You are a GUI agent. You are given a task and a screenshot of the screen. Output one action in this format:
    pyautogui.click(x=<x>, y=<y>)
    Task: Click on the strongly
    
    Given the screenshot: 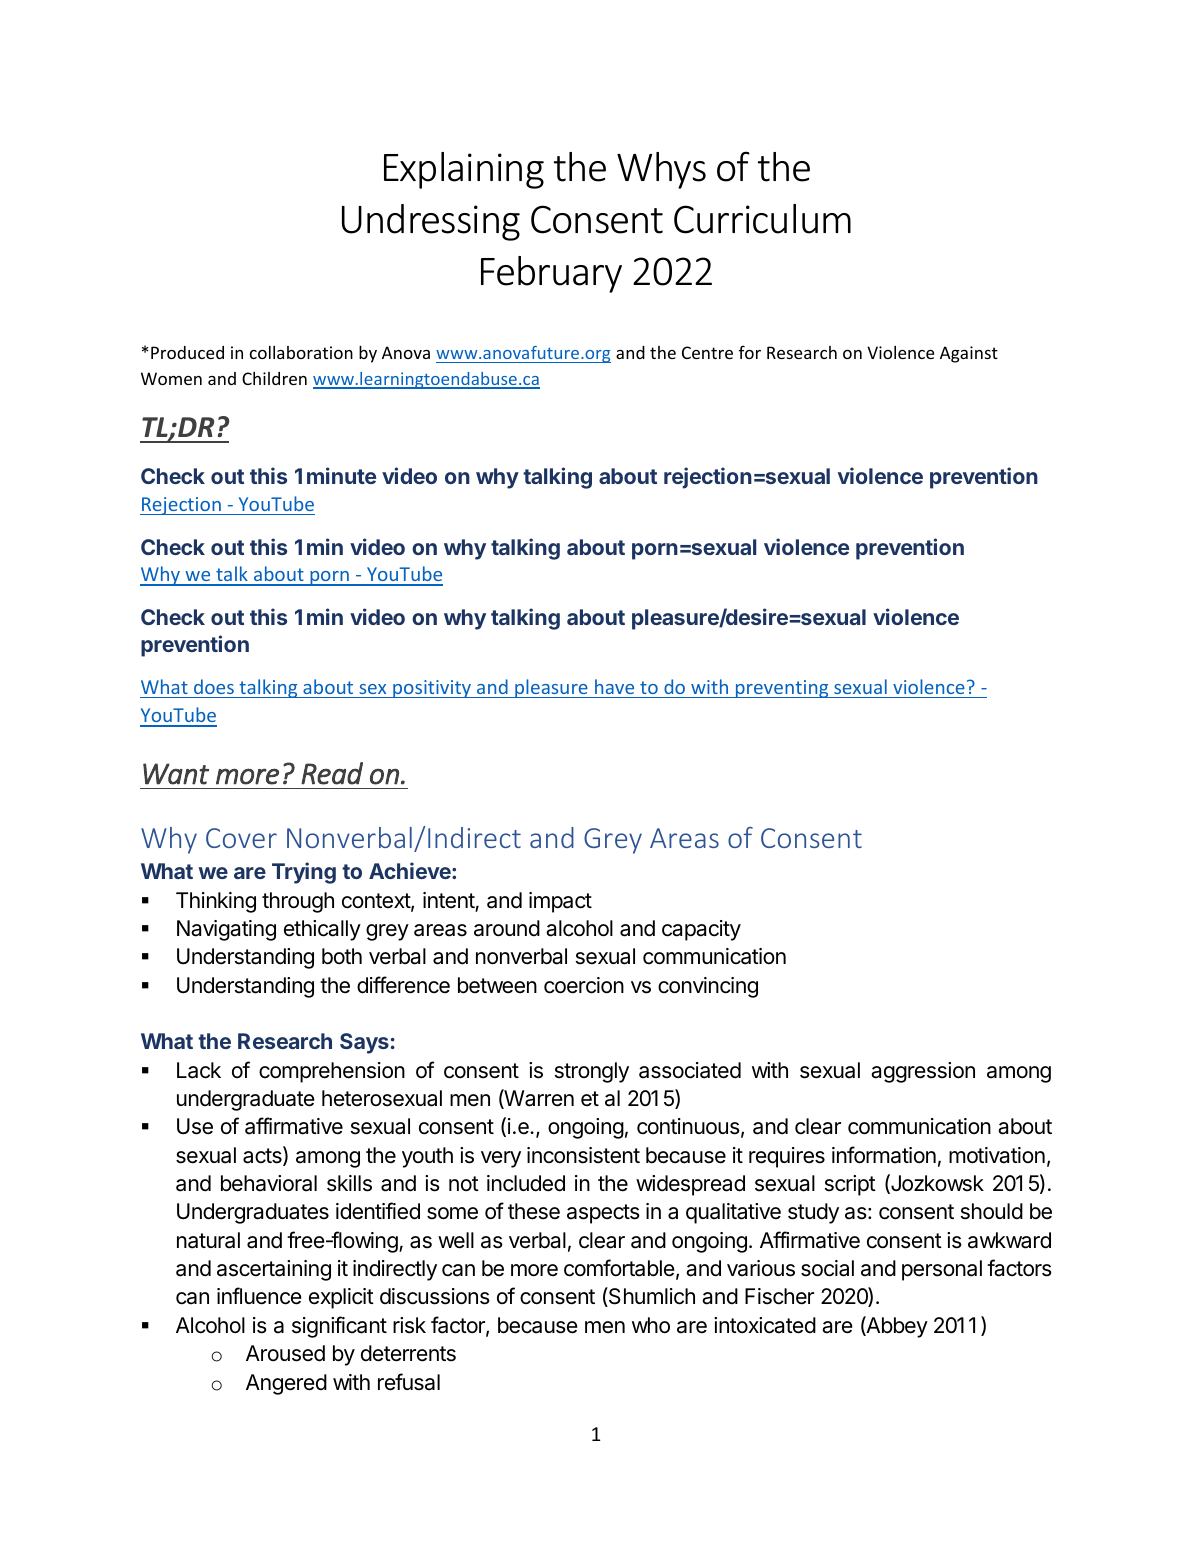 What is the action you would take?
    pyautogui.click(x=592, y=1072)
